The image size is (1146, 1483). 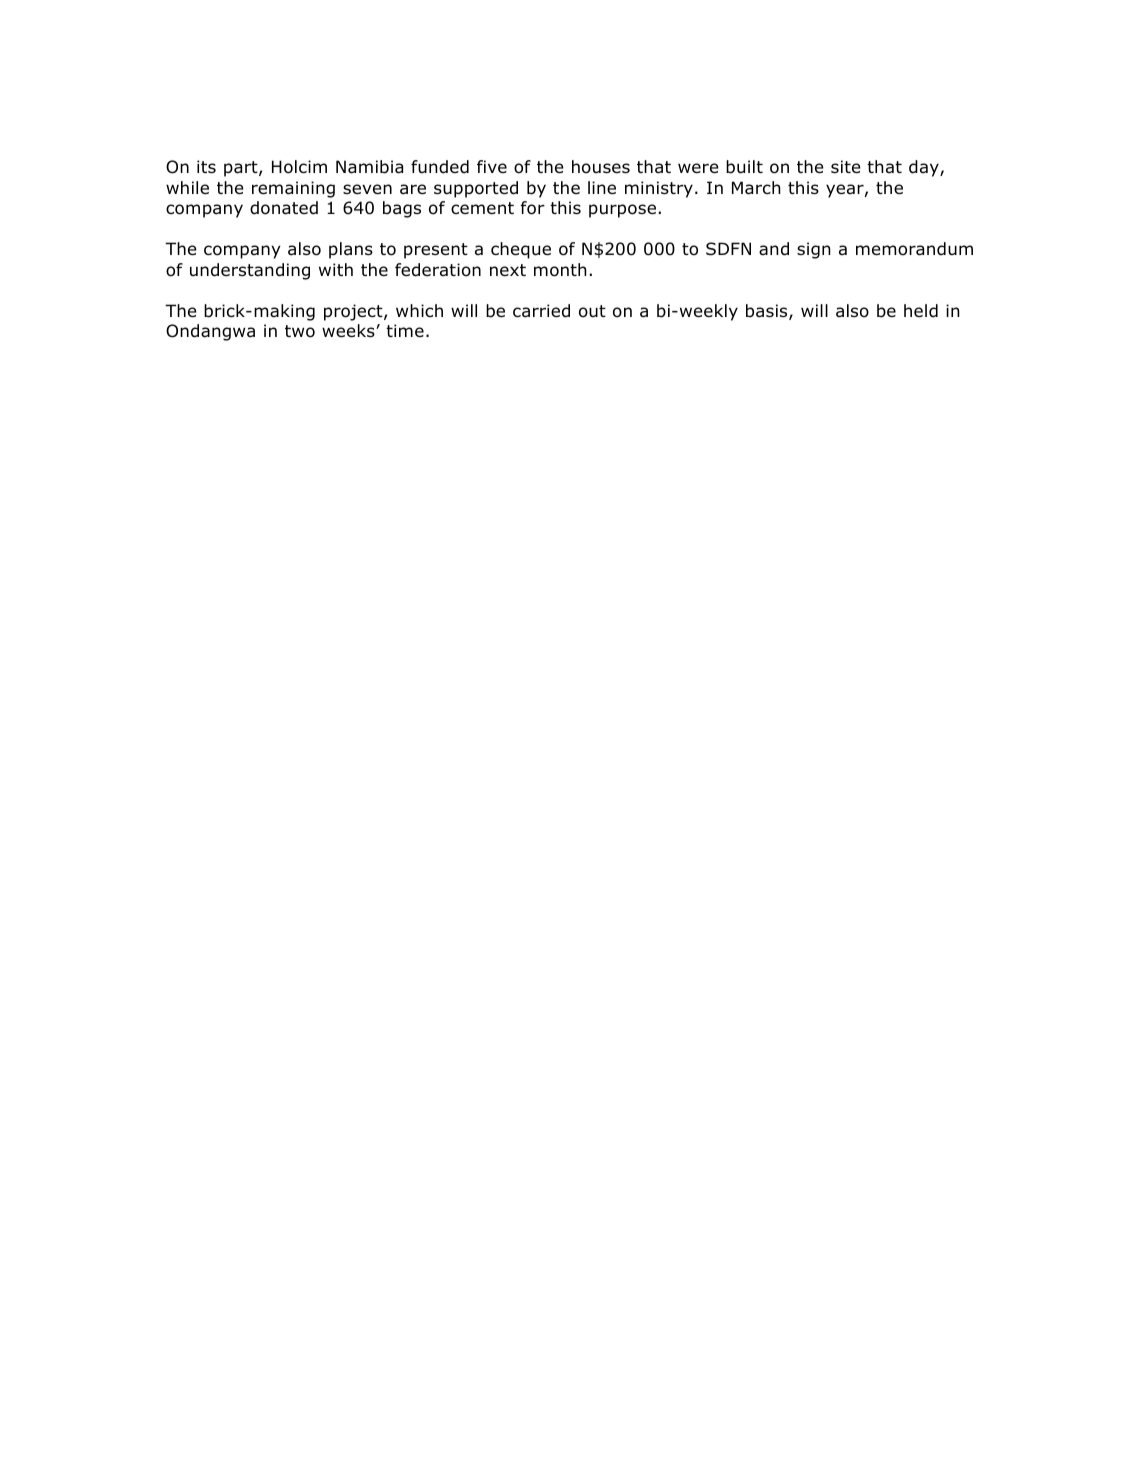 What do you see at coordinates (300, 331) in the screenshot?
I see `two` at bounding box center [300, 331].
